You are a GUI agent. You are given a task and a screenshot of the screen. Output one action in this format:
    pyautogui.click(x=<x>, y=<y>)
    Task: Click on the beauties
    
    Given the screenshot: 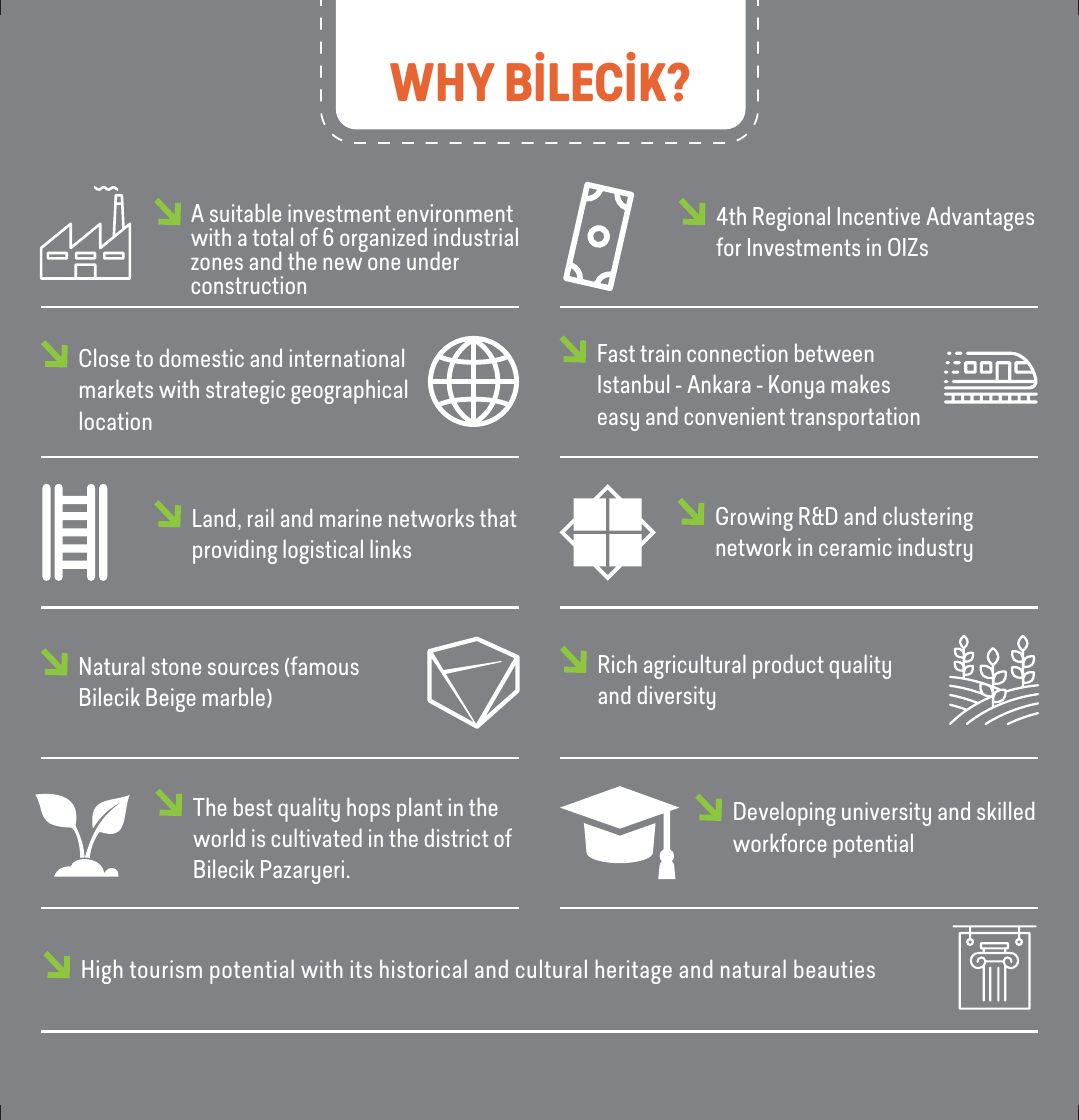 What is the action you would take?
    pyautogui.click(x=834, y=968)
